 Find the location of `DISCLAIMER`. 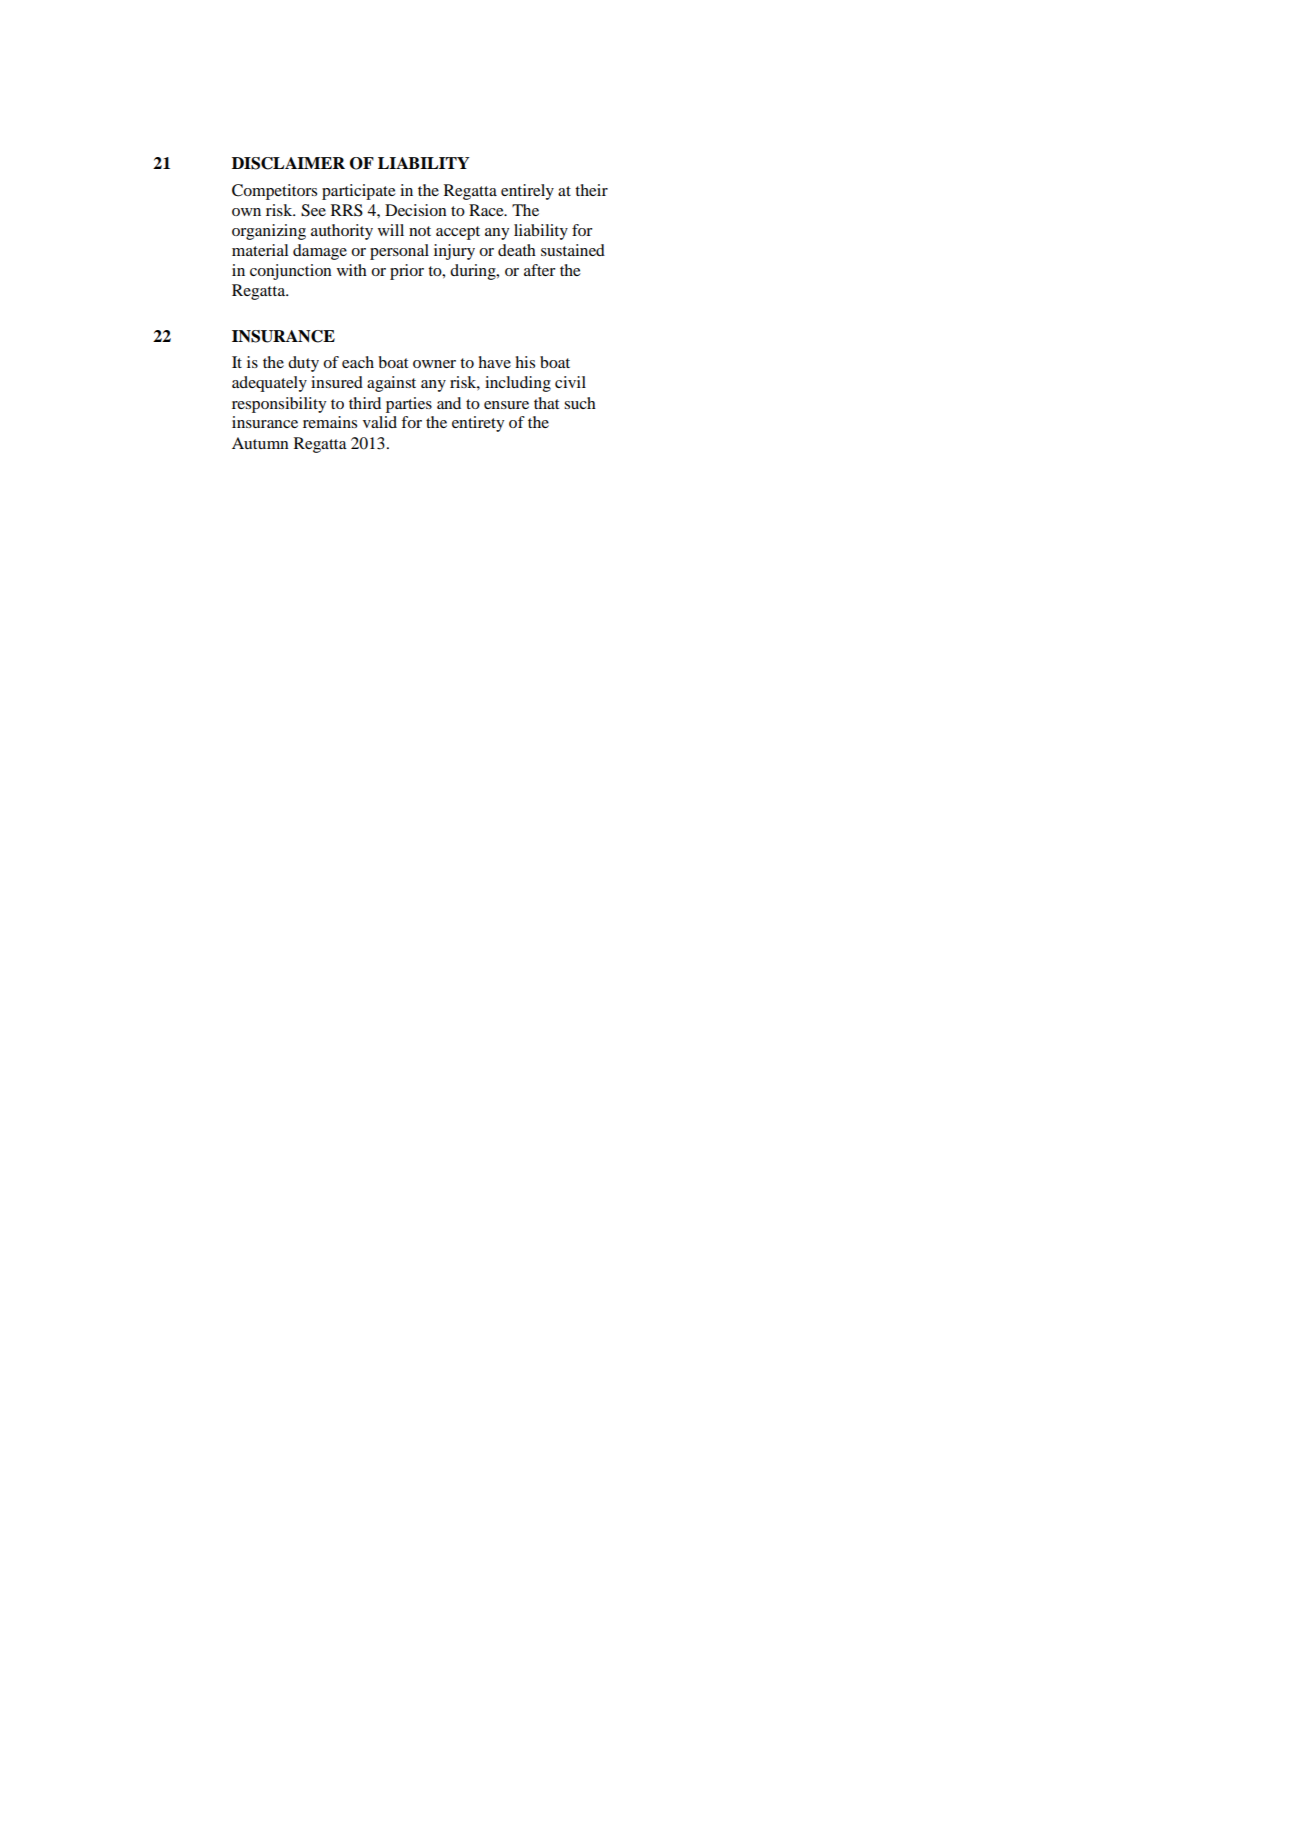

DISCLAIMER is located at coordinates (288, 163).
